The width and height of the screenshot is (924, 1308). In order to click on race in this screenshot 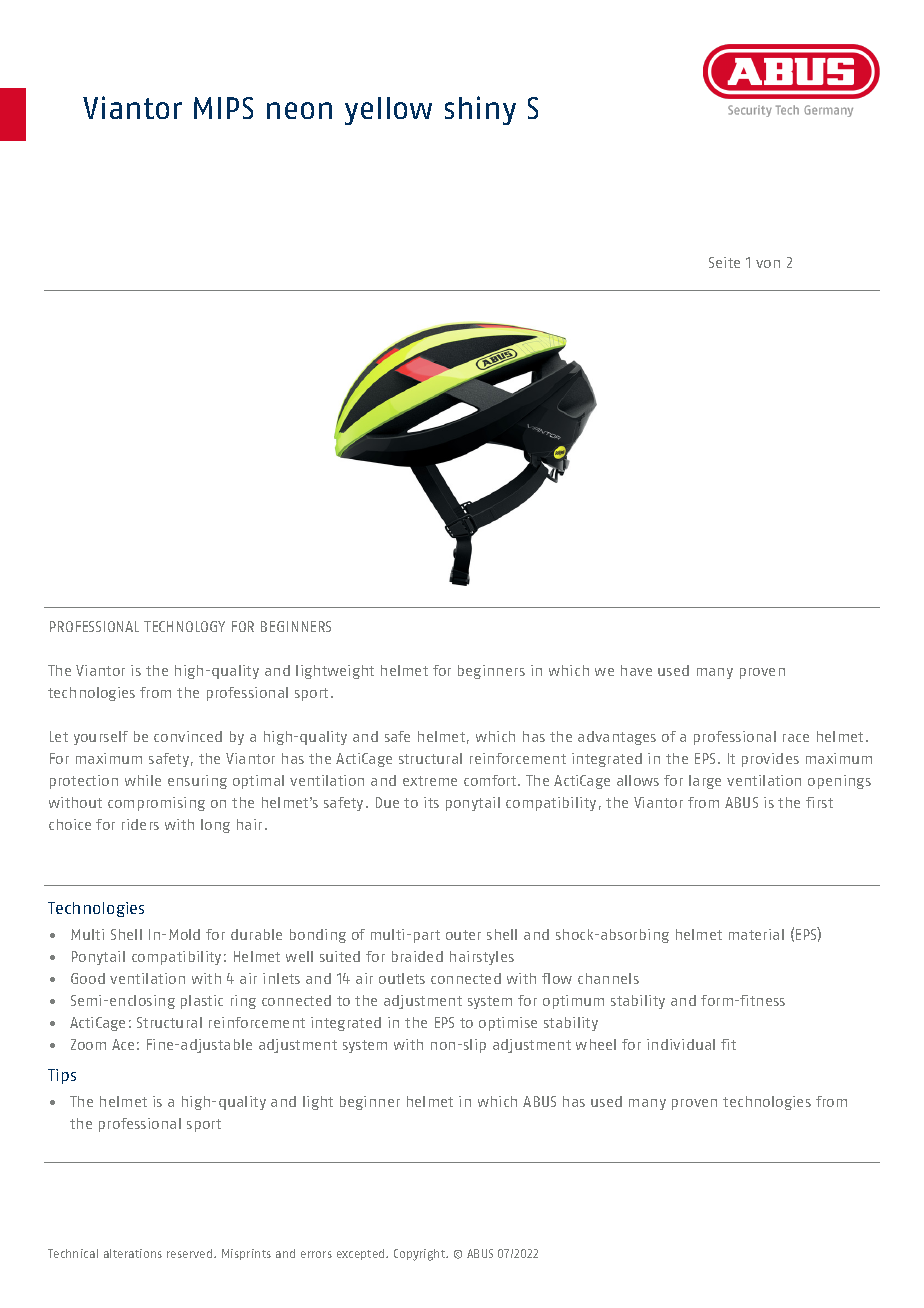, I will do `click(796, 738)`.
